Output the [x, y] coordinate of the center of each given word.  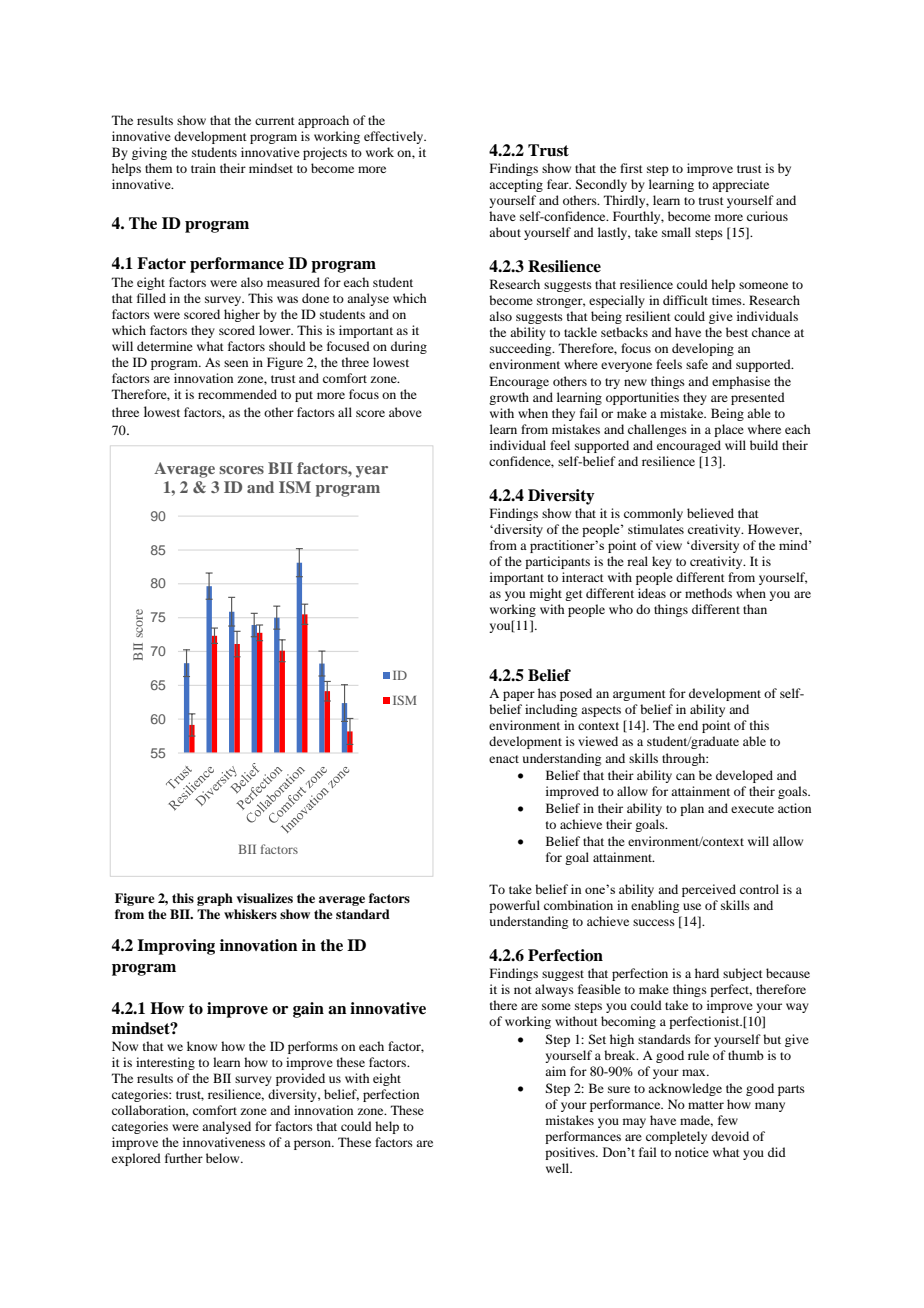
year [372, 472]
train [203, 168]
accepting [516, 185]
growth [509, 398]
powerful [514, 906]
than [755, 609]
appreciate [740, 185]
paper [519, 696]
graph [215, 899]
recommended [237, 394]
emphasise [741, 382]
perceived [709, 890]
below [224, 1158]
